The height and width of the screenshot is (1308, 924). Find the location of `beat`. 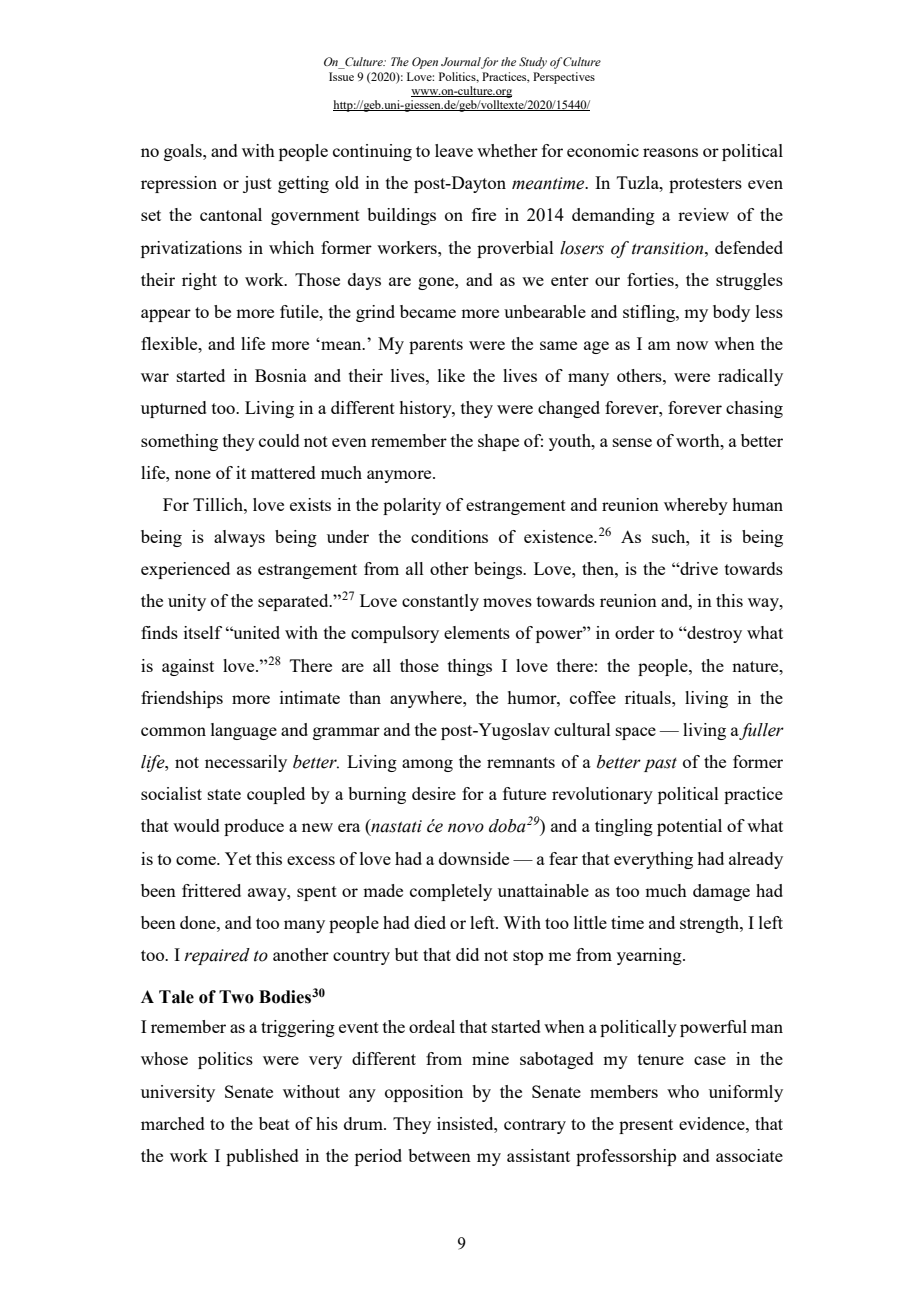

beat is located at coordinates (274, 1123).
